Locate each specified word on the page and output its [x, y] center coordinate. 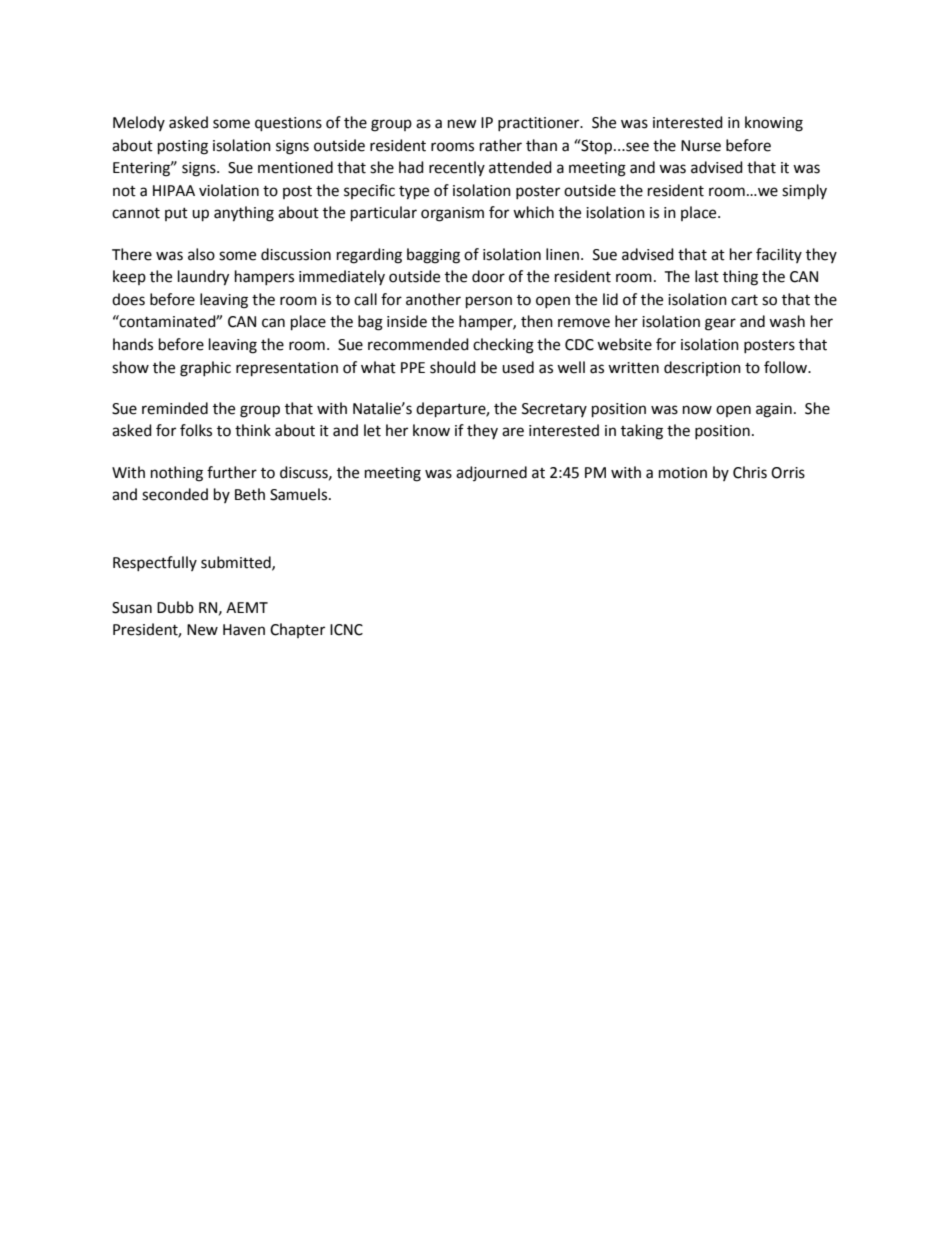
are [513, 432]
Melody [139, 123]
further [232, 472]
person [489, 302]
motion [683, 473]
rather [501, 145]
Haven [244, 630]
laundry [203, 278]
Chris [750, 472]
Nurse [701, 146]
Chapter [297, 630]
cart [744, 300]
